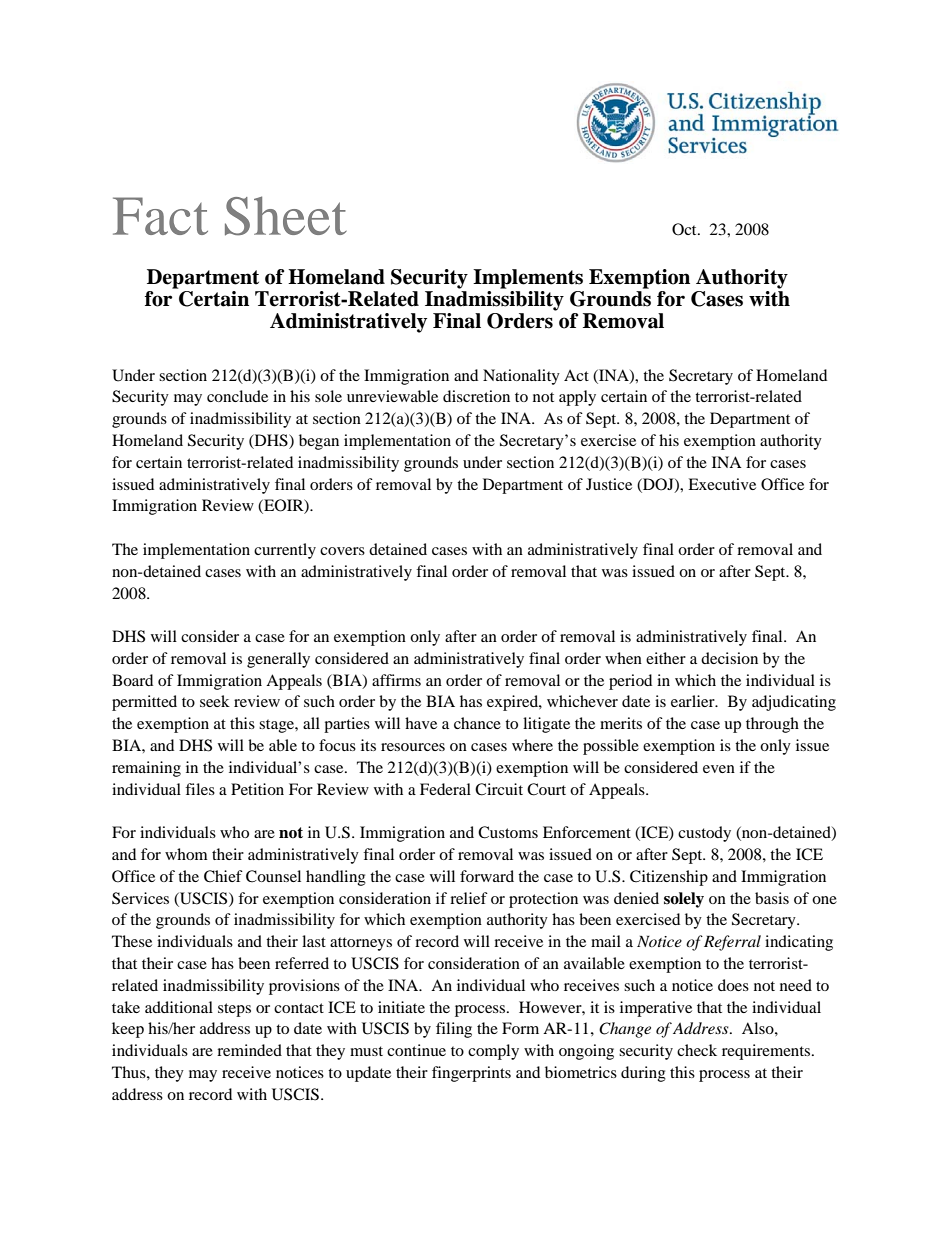 This page has width=952, height=1233. I want to click on Oct, so click(685, 229).
